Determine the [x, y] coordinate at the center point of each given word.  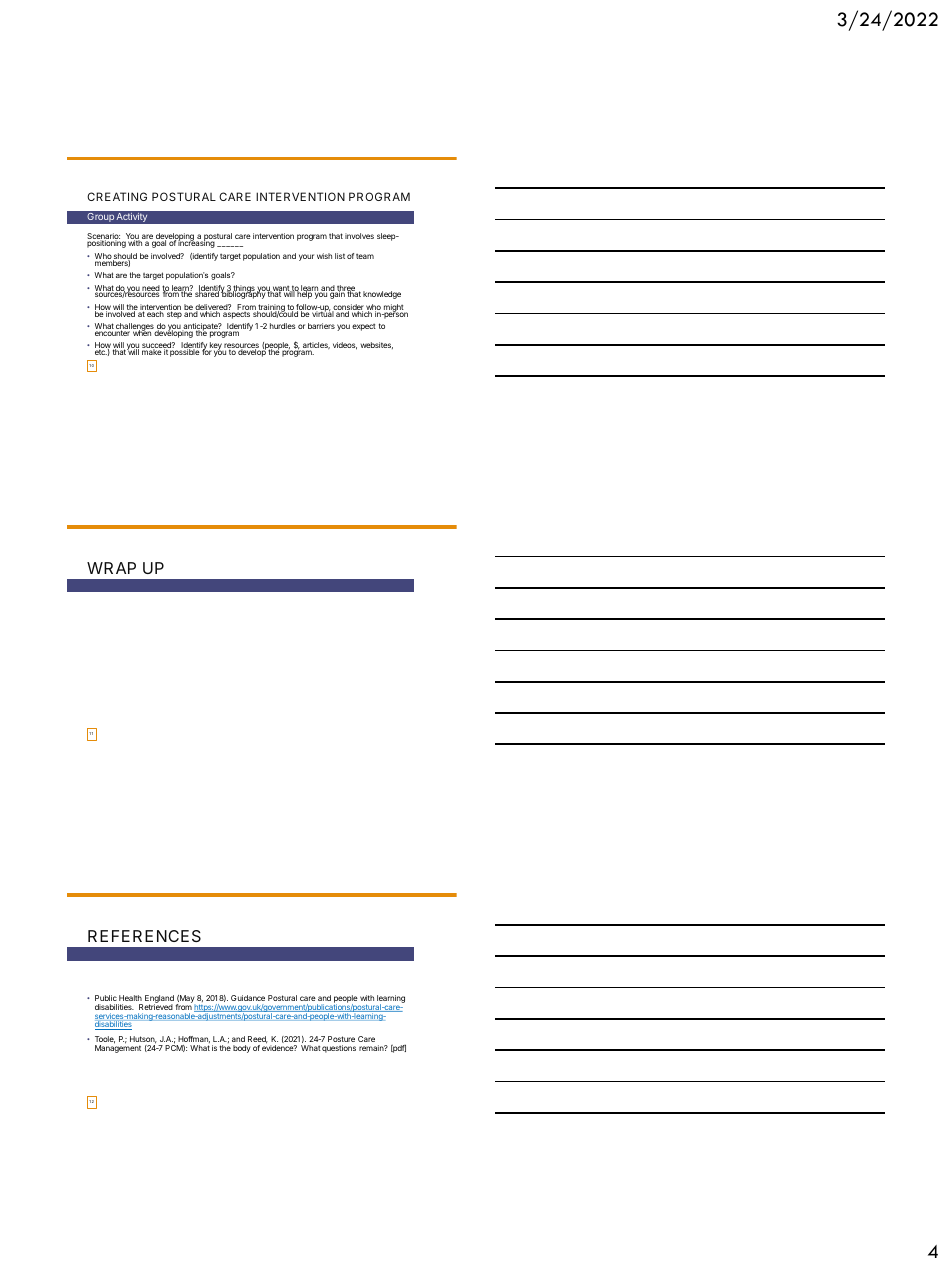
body [242, 1049]
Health [130, 998]
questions [339, 1049]
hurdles [283, 326]
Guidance [248, 998]
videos [345, 346]
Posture [341, 1039]
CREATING [117, 196]
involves [359, 236]
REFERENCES [144, 936]
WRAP [111, 568]
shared [207, 293]
